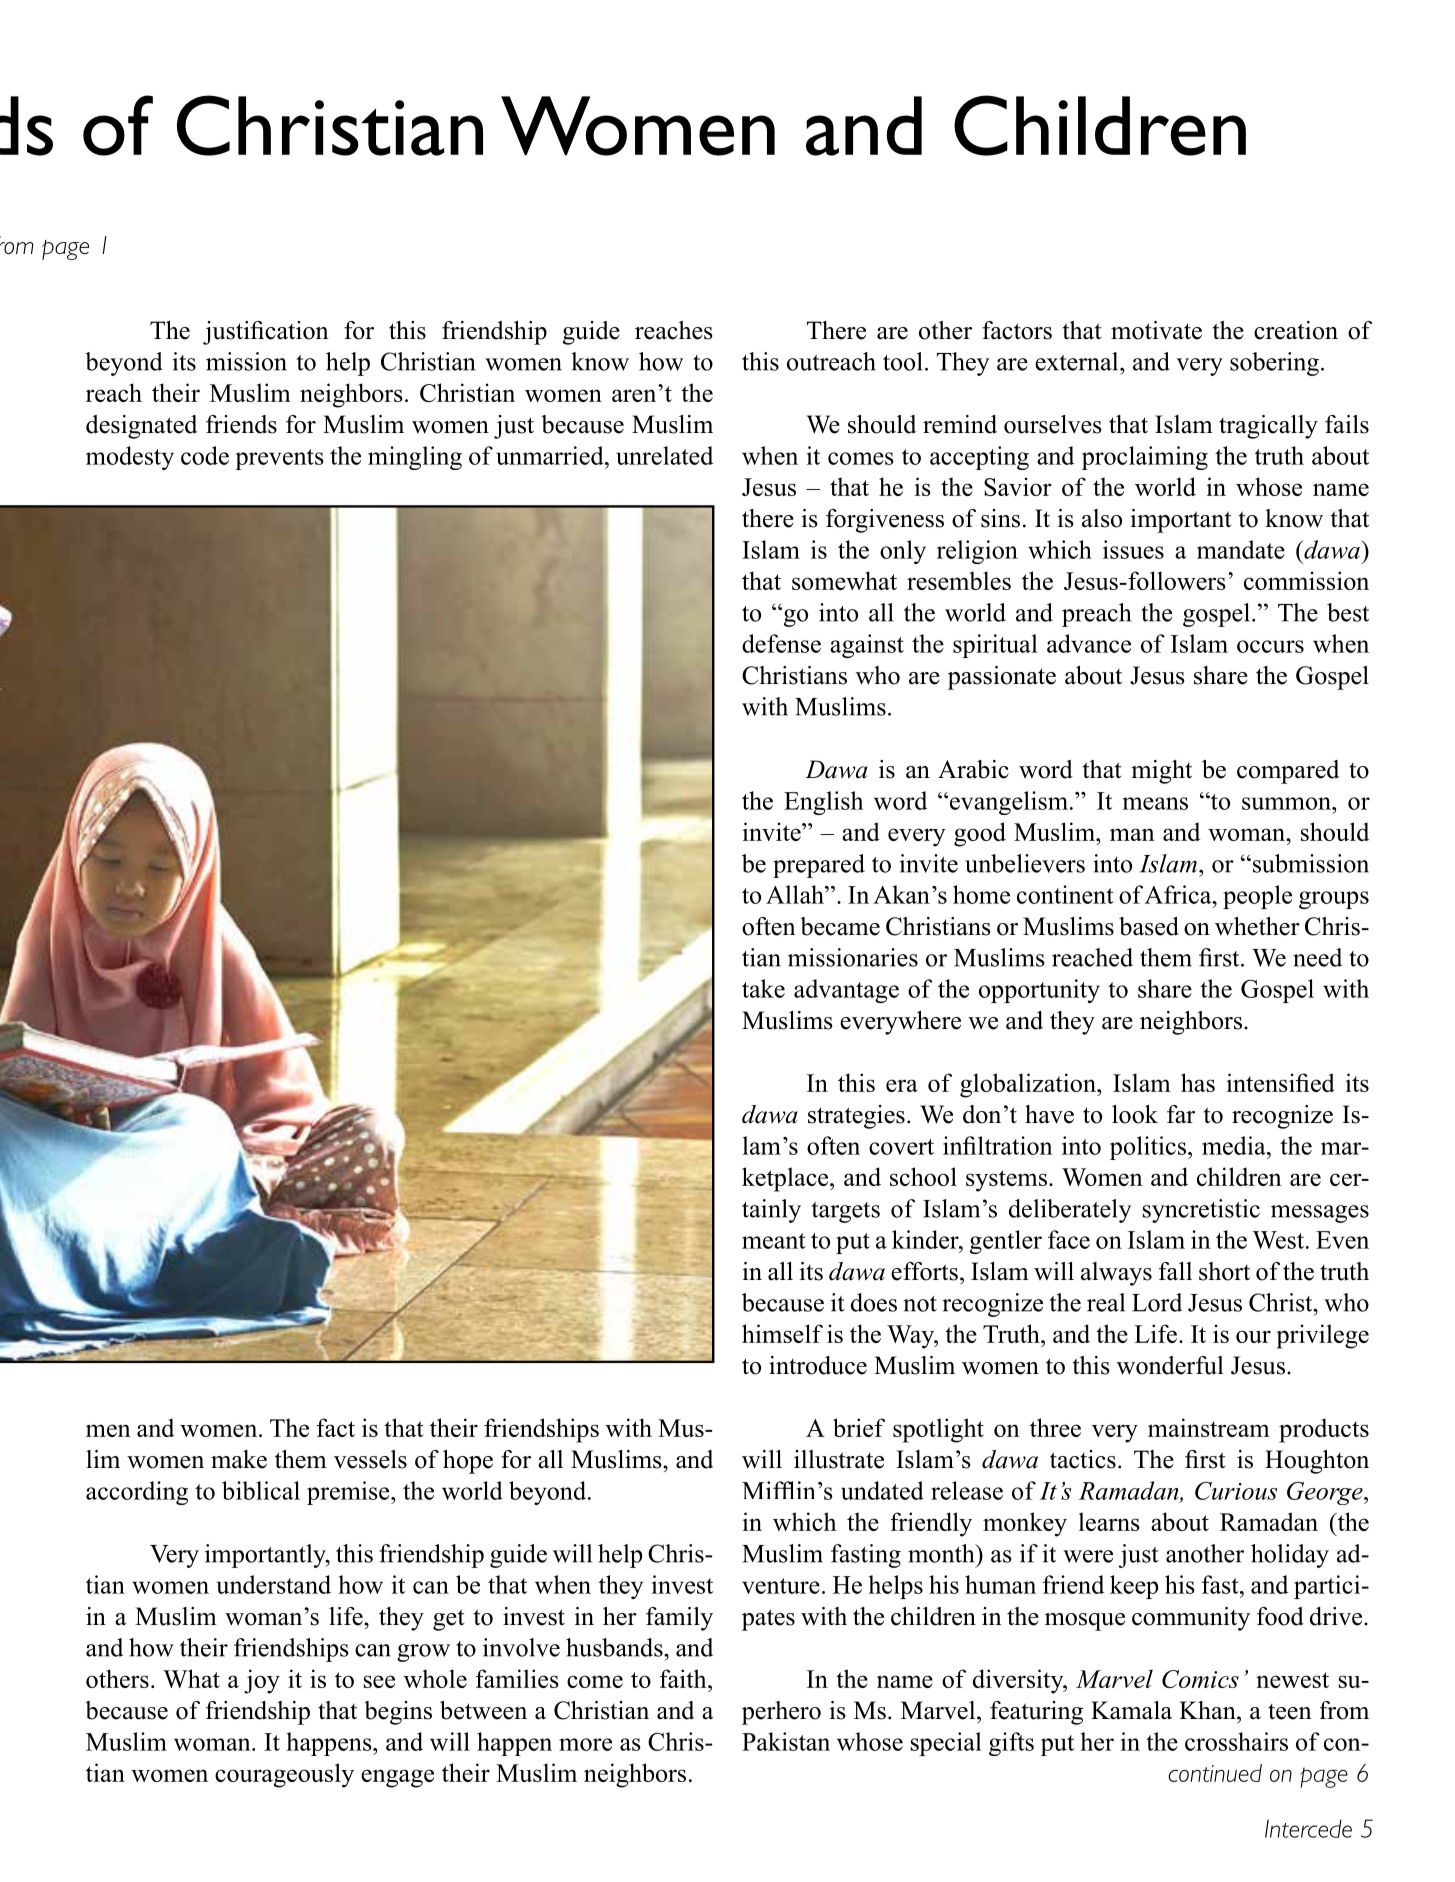 This screenshot has height=1882, width=1455. Describe the element at coordinates (664, 455) in the screenshot. I see `unrelated` at that location.
